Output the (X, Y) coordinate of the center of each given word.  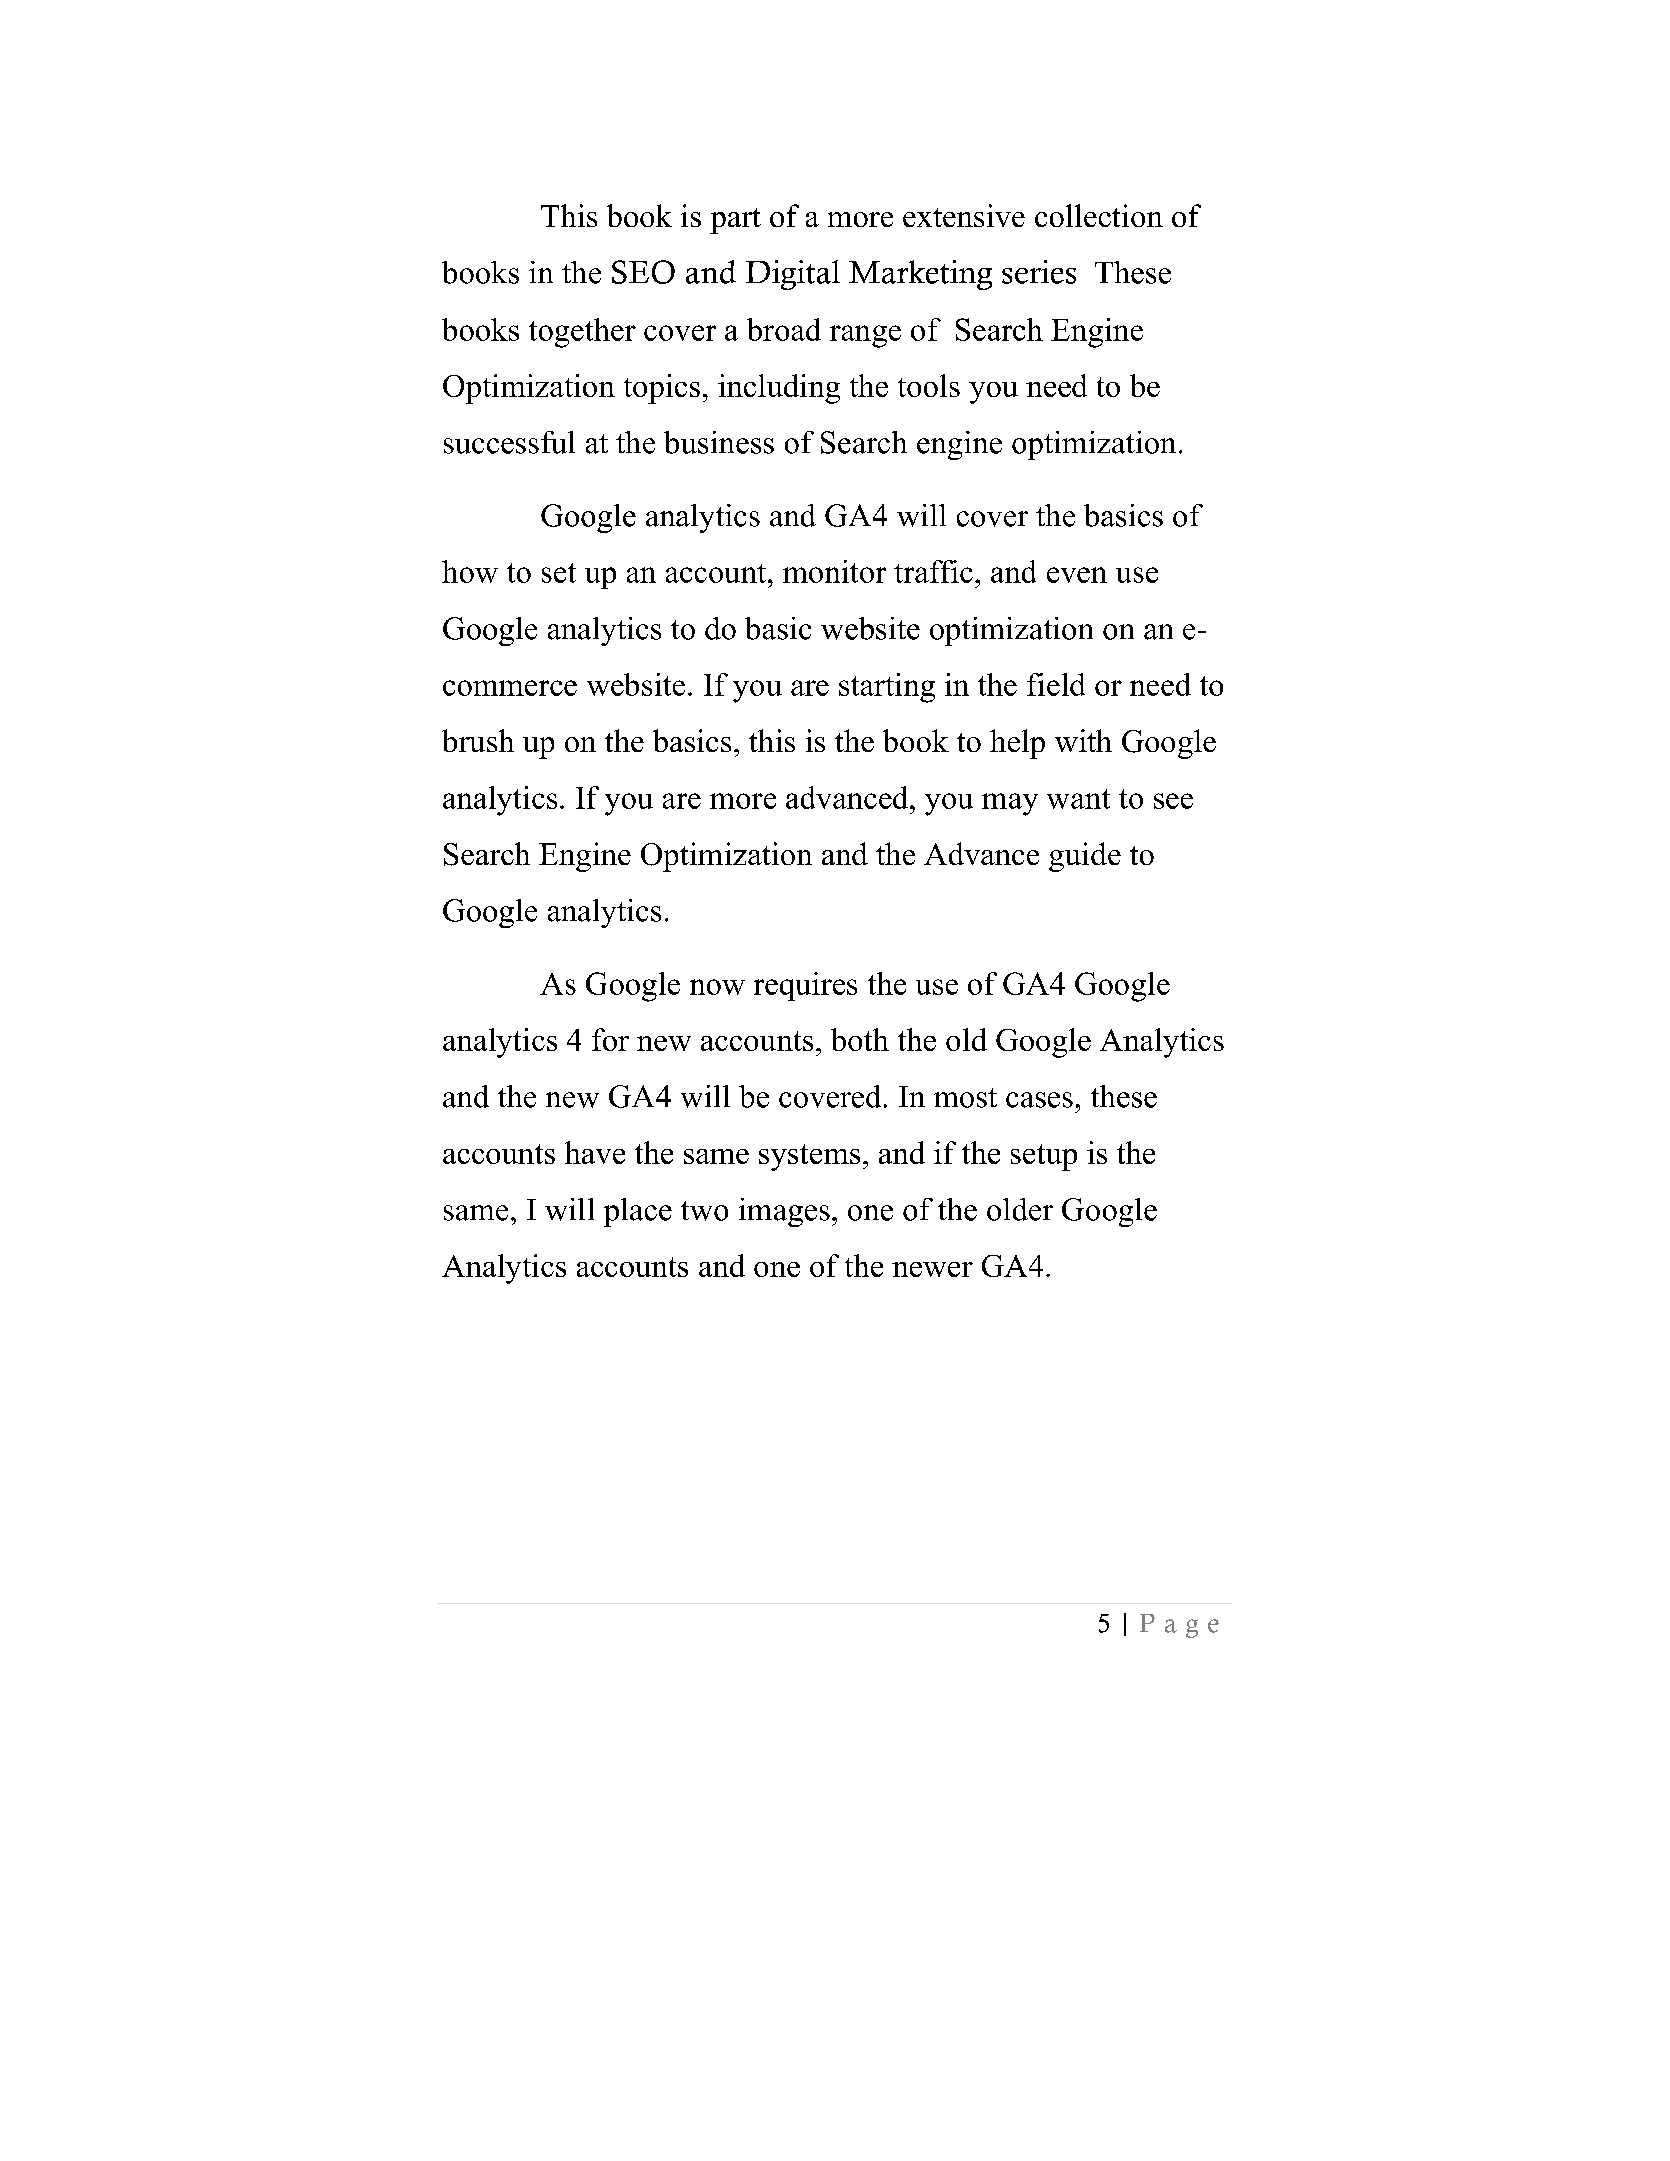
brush (478, 740)
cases (1039, 1100)
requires (805, 986)
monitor (834, 571)
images (784, 1212)
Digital (793, 275)
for (610, 1039)
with (1083, 740)
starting (887, 688)
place (638, 1212)
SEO (643, 272)
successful (509, 442)
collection (1099, 215)
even (1077, 575)
